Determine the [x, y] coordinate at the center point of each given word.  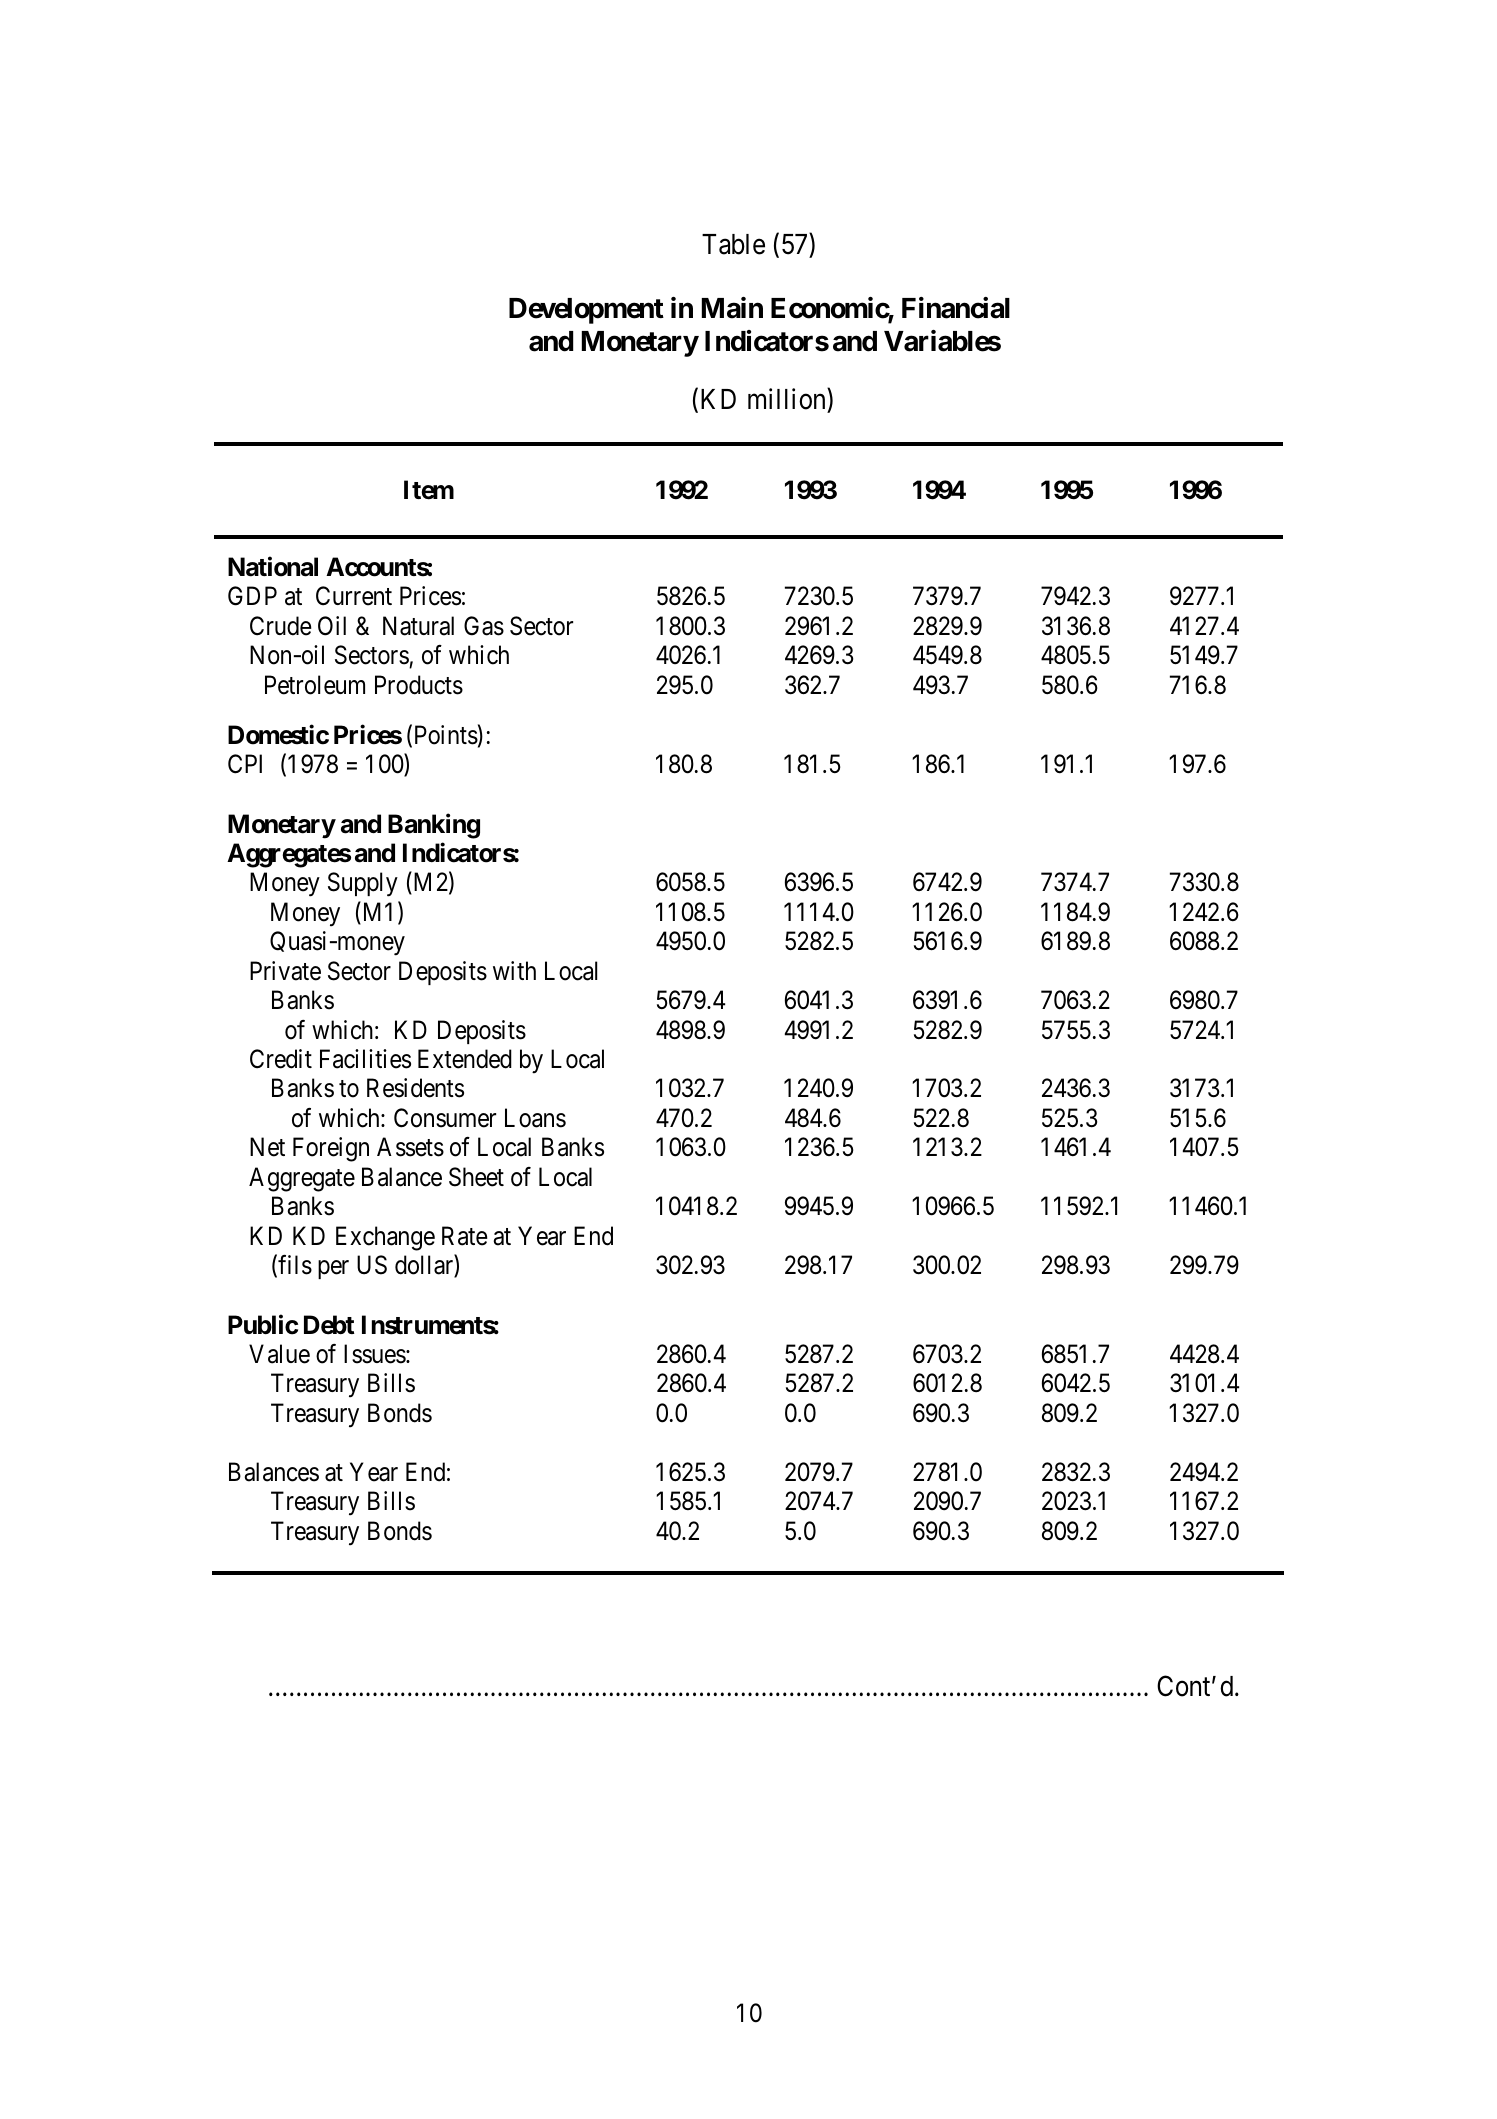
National [273, 567]
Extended [465, 1059]
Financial [956, 308]
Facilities [365, 1059]
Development [586, 311]
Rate [464, 1236]
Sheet [476, 1177]
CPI [245, 764]
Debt [329, 1325]
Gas [484, 626]
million [788, 399]
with [514, 970]
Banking [434, 826]
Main [732, 308]
